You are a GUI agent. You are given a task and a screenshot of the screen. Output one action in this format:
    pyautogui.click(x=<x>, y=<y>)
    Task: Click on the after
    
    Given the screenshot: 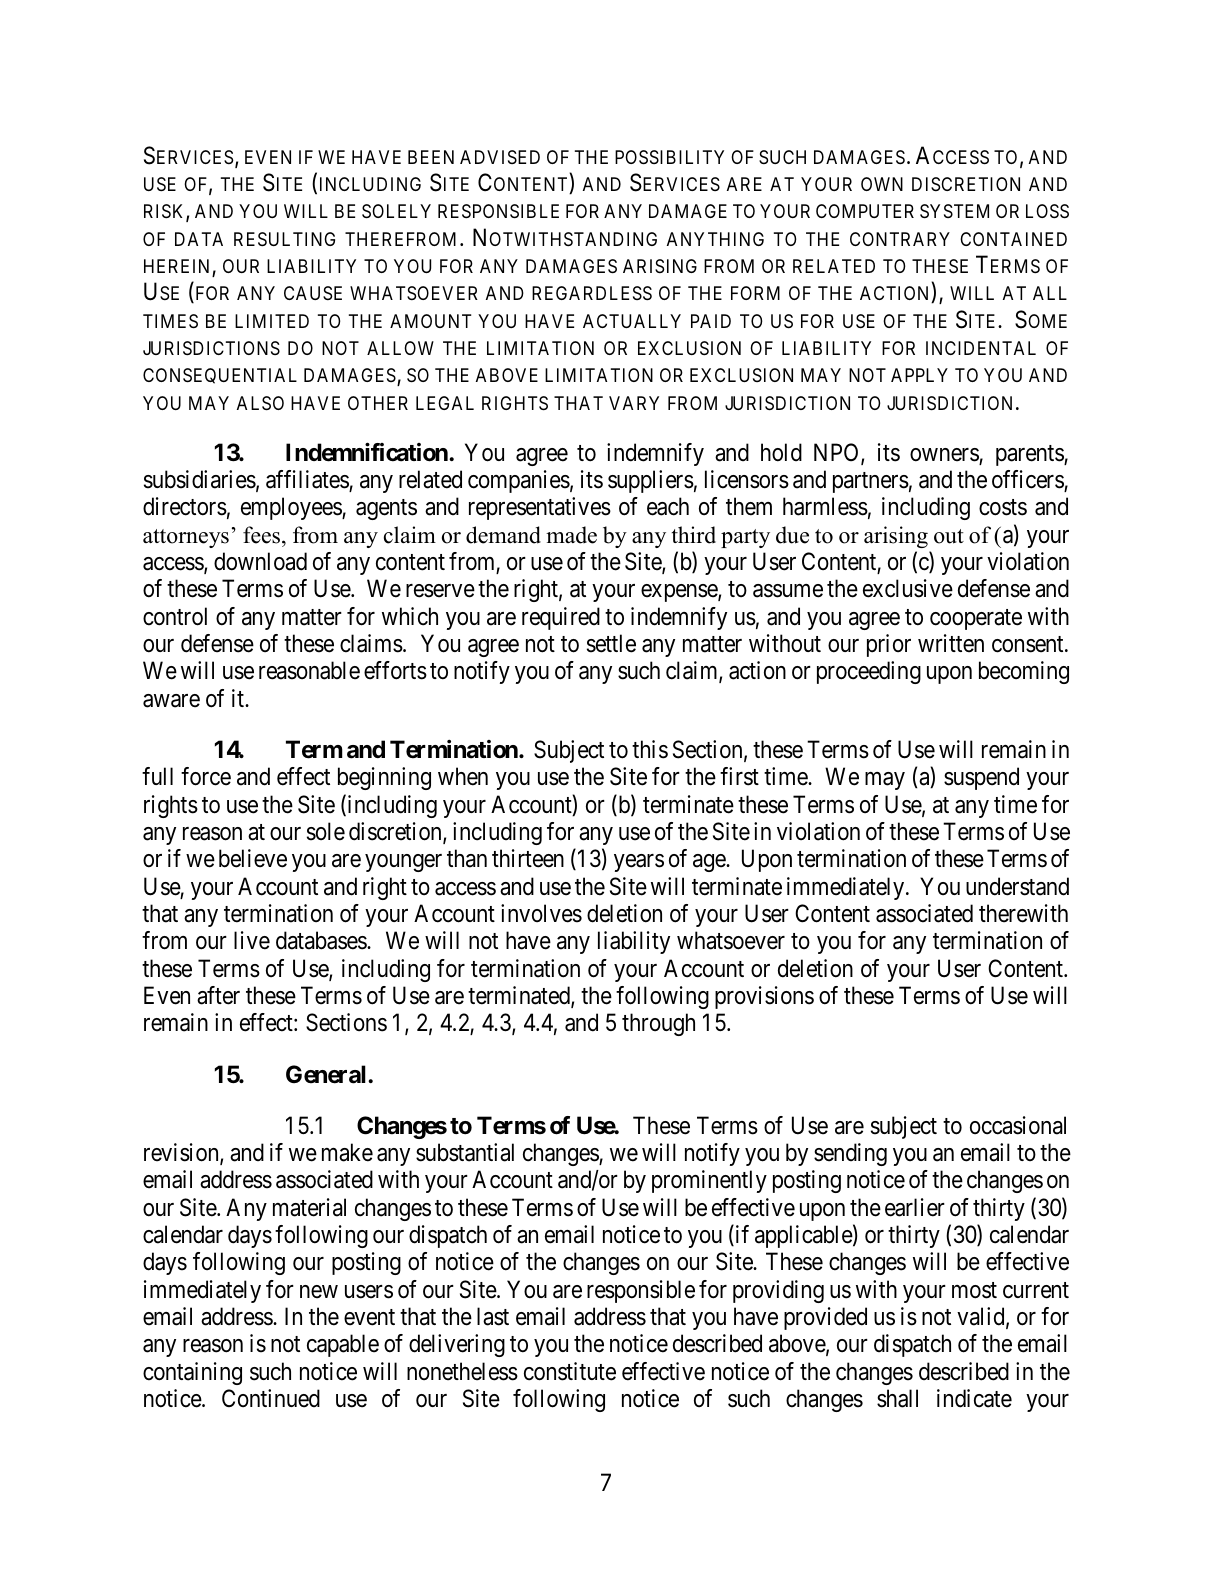 What is the action you would take?
    pyautogui.click(x=218, y=995)
